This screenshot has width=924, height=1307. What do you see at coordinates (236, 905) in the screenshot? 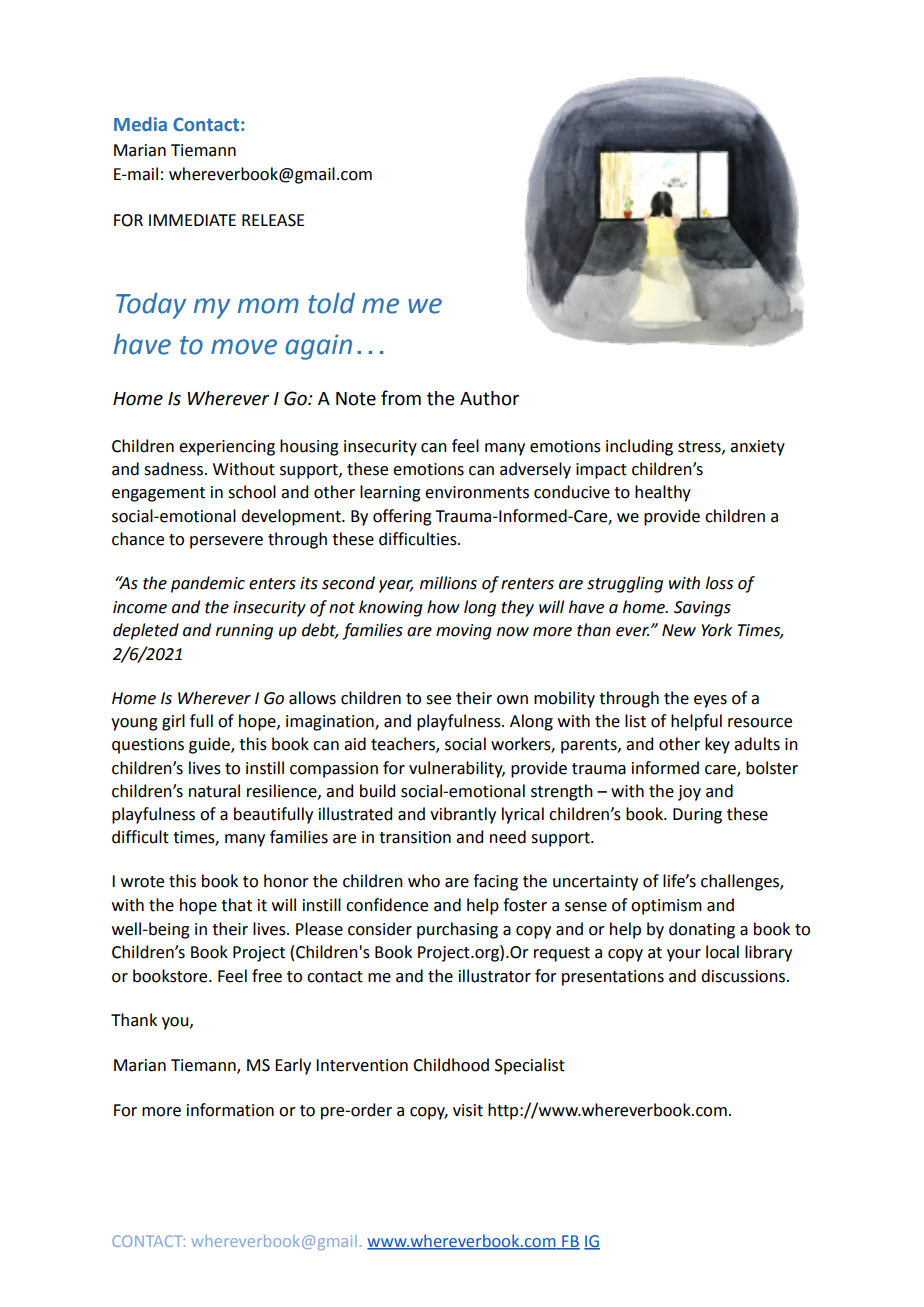
I see `that` at bounding box center [236, 905].
